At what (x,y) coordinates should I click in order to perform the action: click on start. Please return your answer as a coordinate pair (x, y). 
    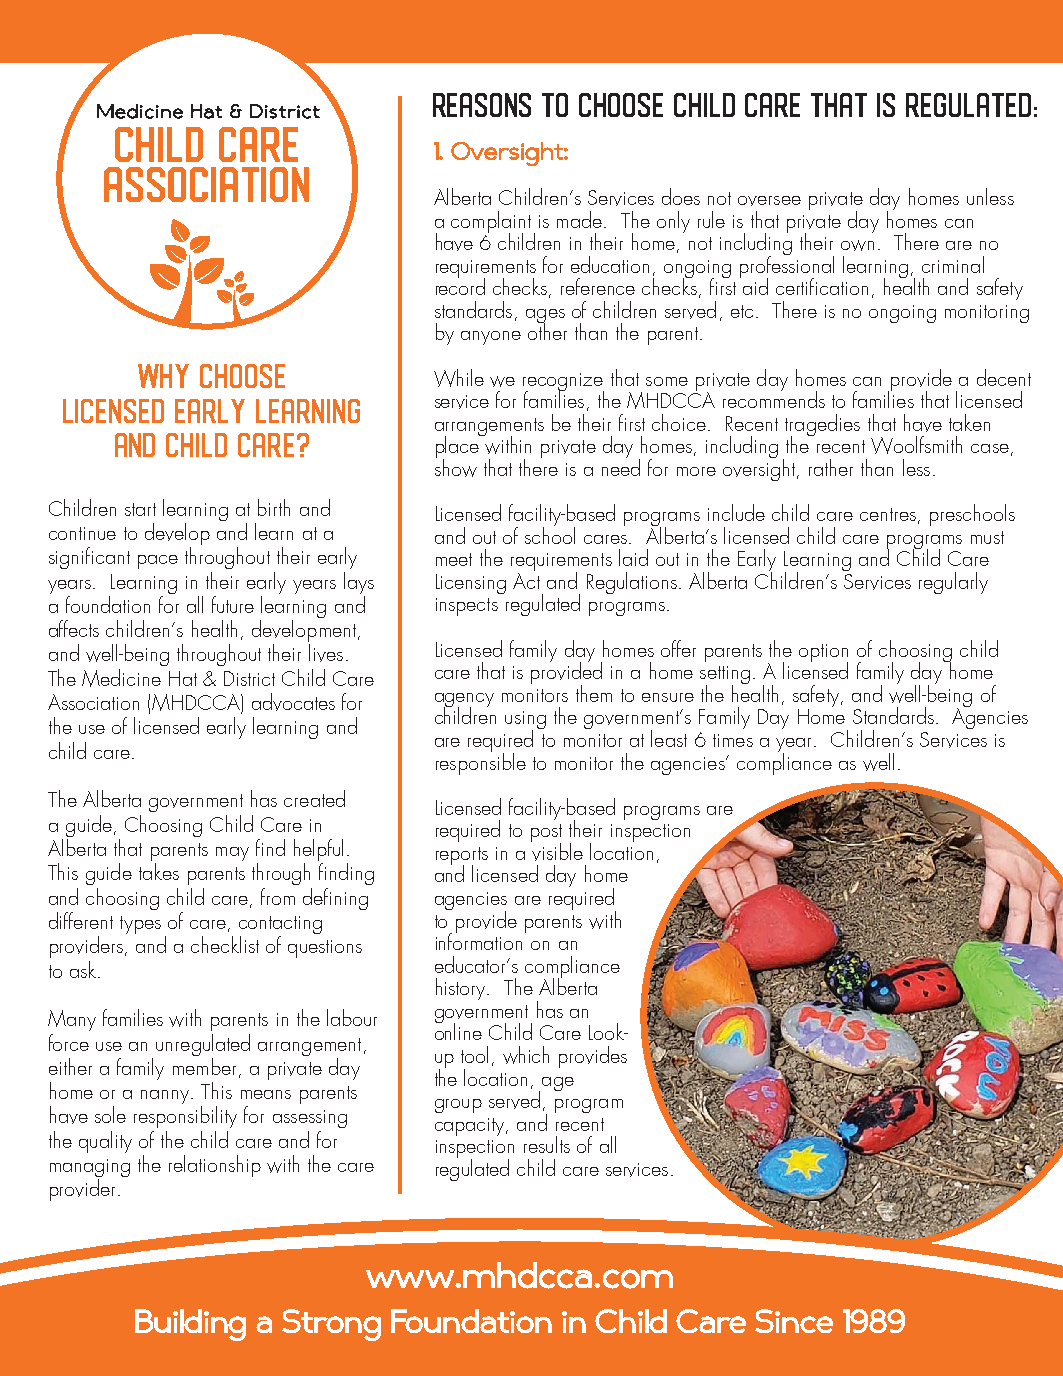
    Looking at the image, I should click on (140, 509).
